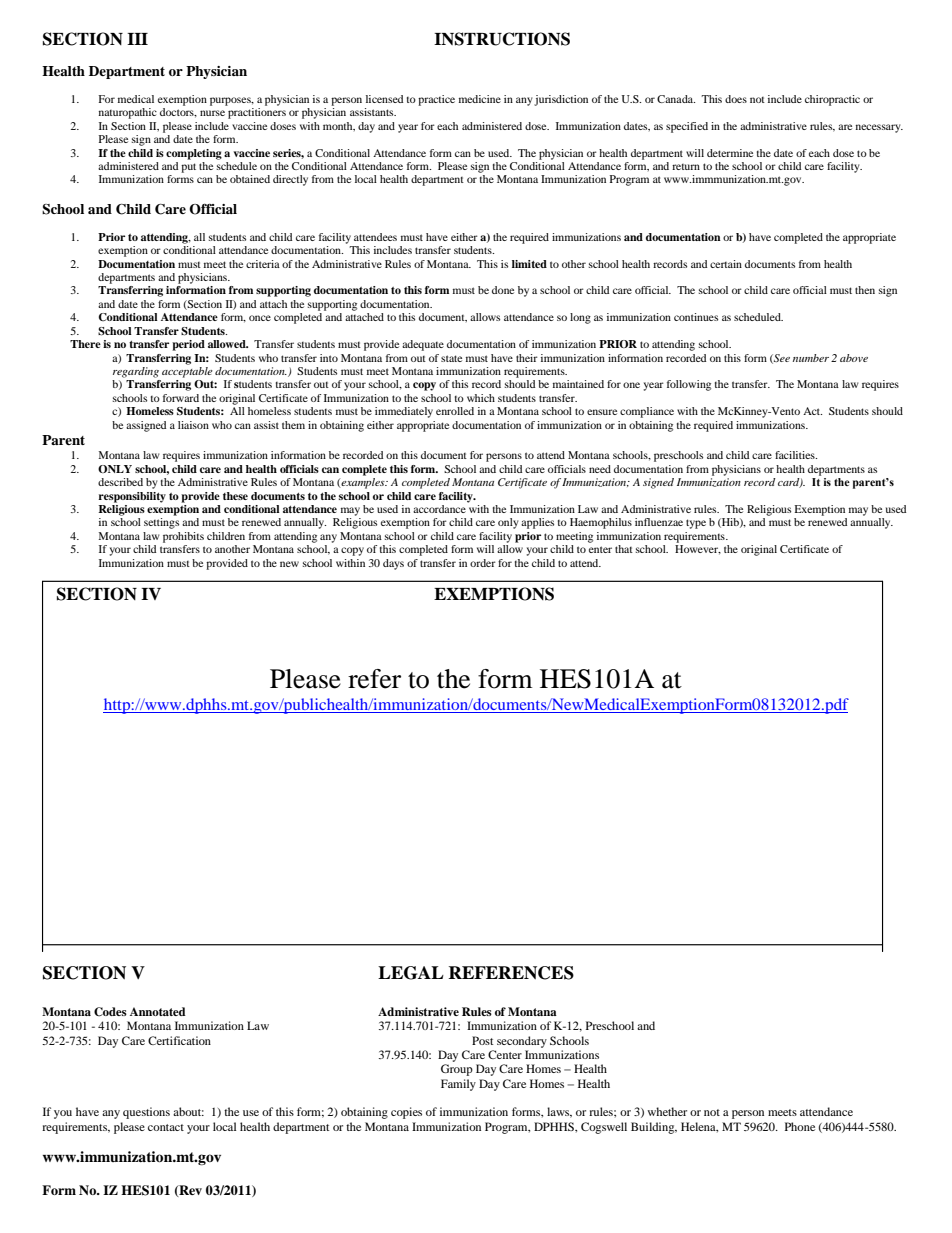  Describe the element at coordinates (480, 99) in the screenshot. I see `medicine` at that location.
